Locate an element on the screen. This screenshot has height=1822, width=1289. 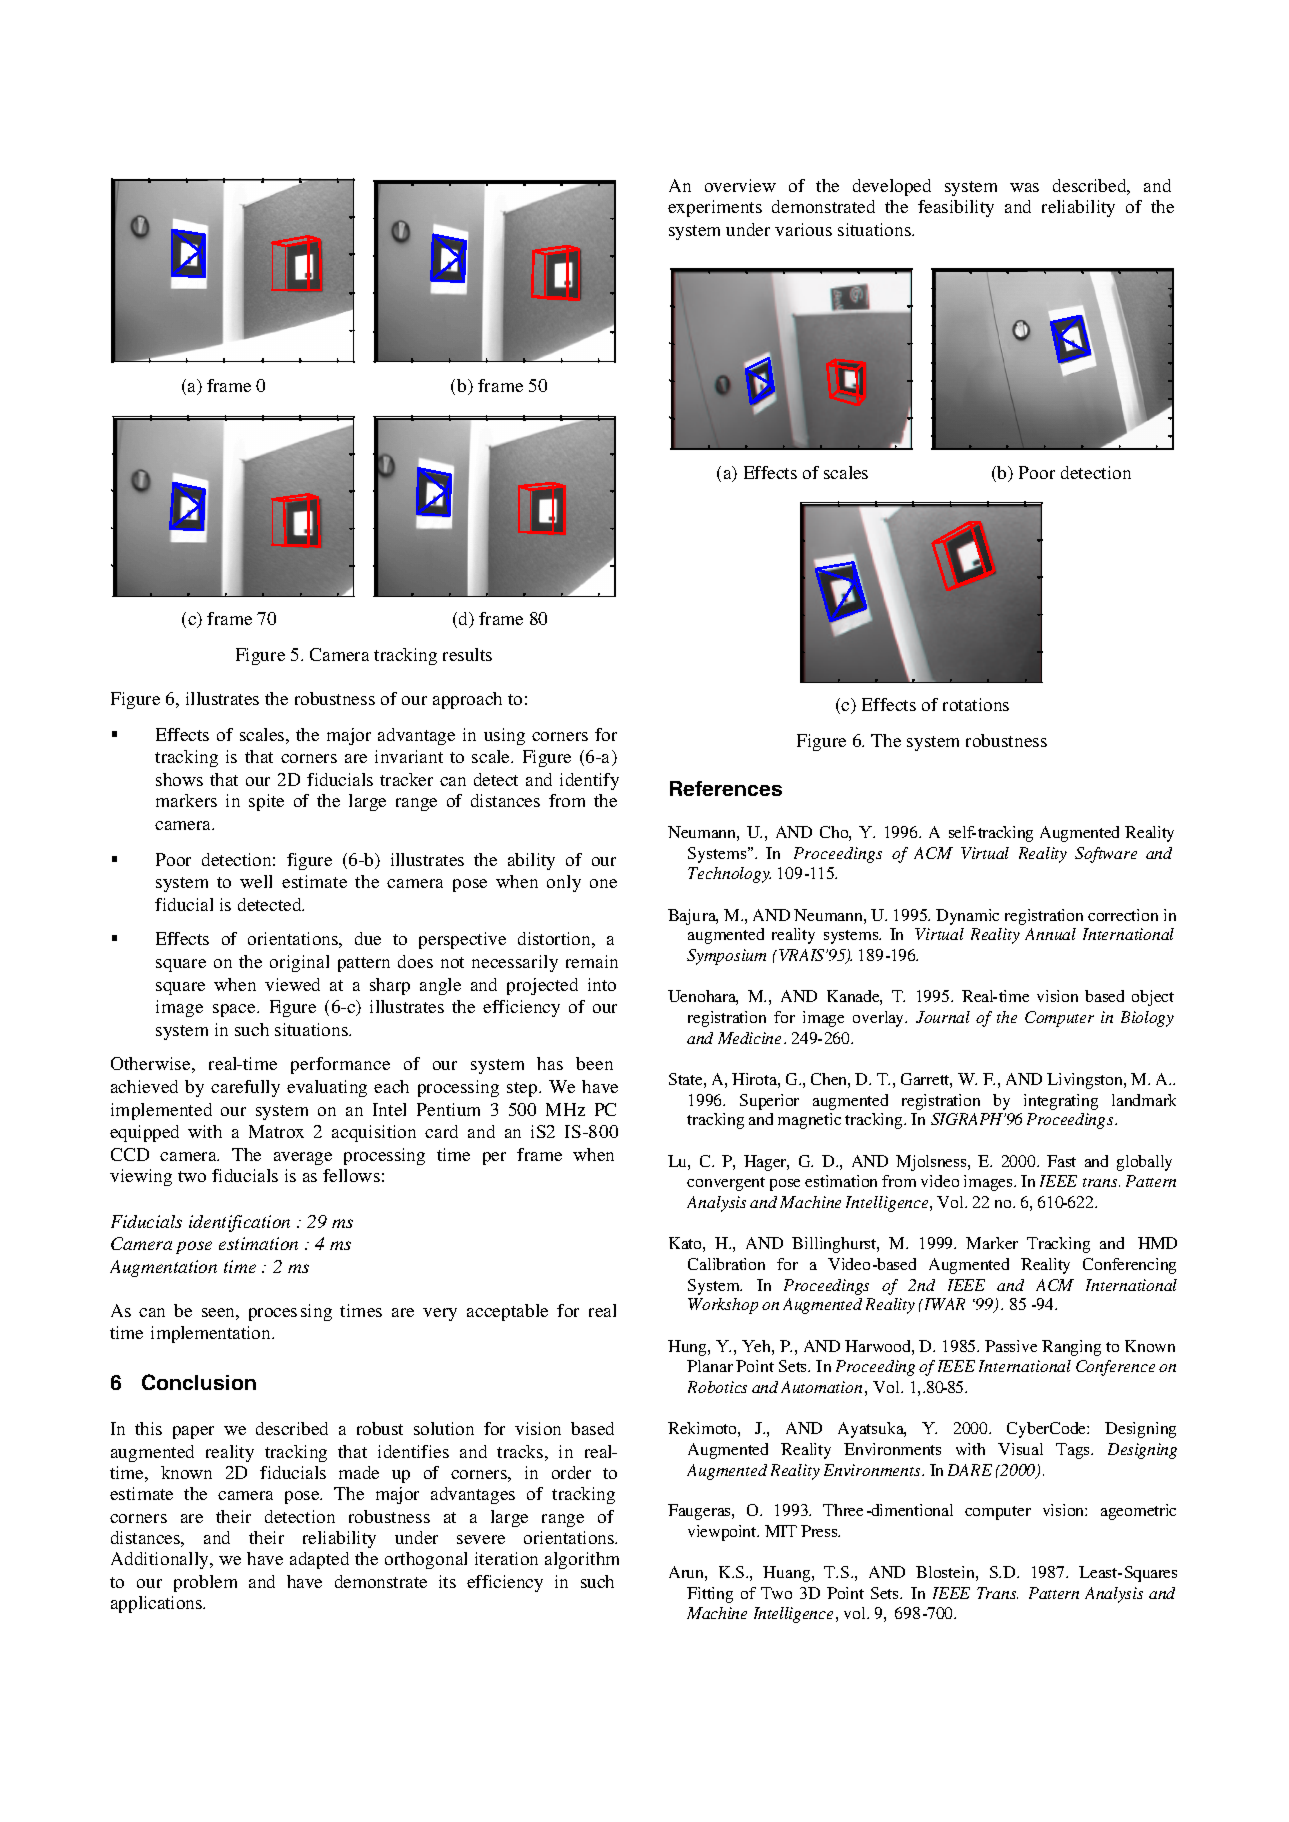
one is located at coordinates (603, 883).
